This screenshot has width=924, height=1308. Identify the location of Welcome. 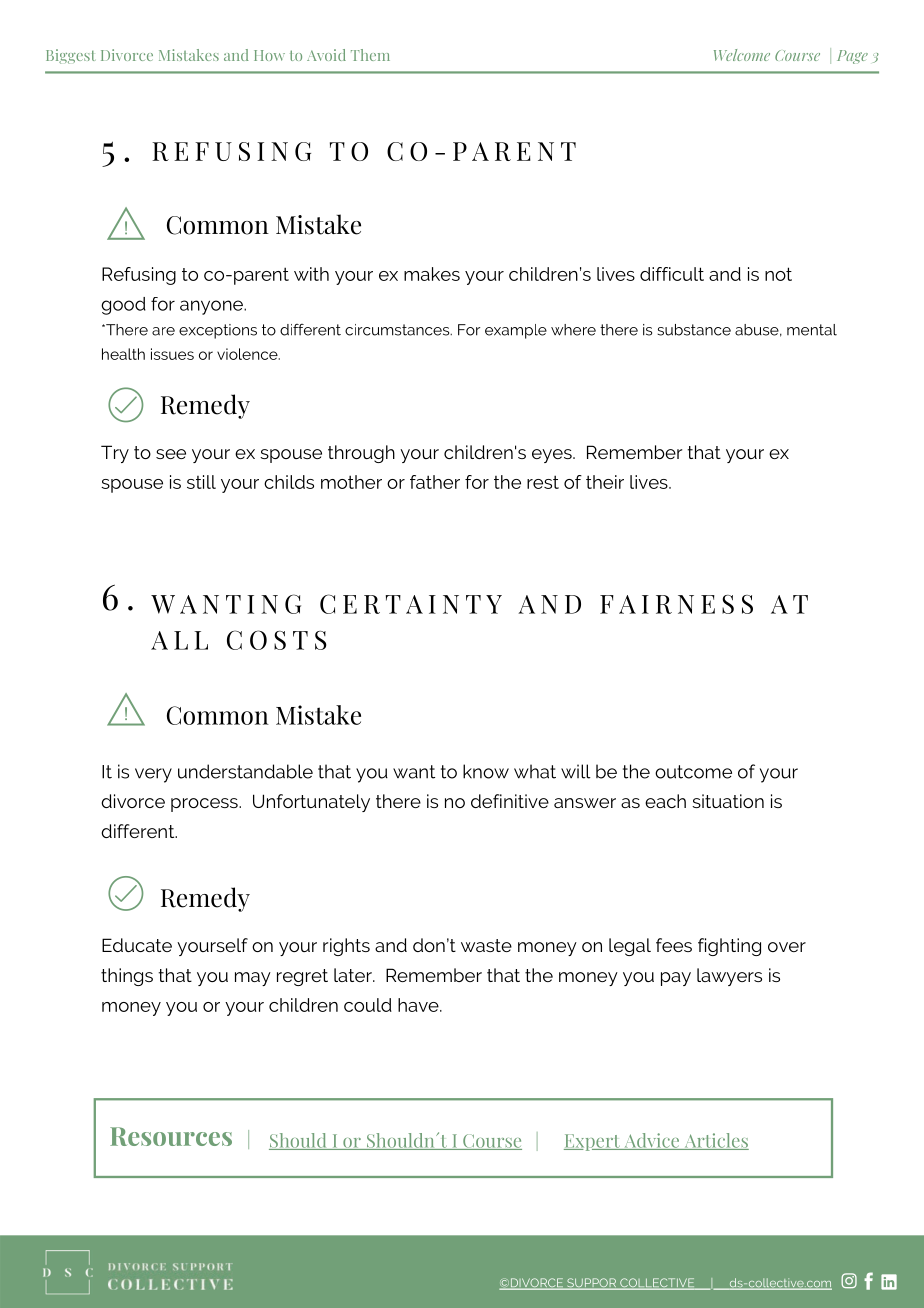
(742, 55).
